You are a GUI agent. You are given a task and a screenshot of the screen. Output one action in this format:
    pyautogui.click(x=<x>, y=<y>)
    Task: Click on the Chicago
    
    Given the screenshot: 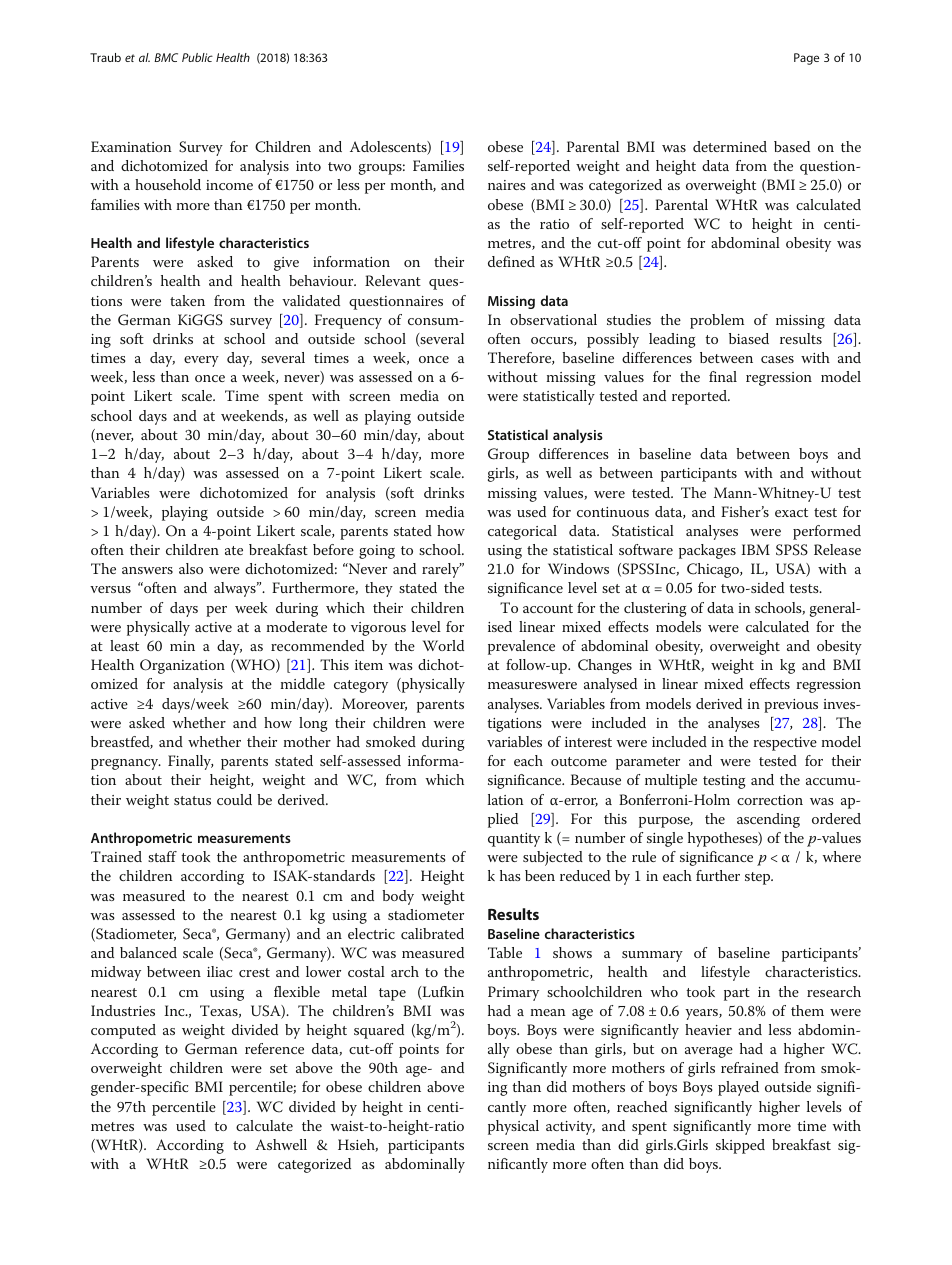 What is the action you would take?
    pyautogui.click(x=714, y=570)
